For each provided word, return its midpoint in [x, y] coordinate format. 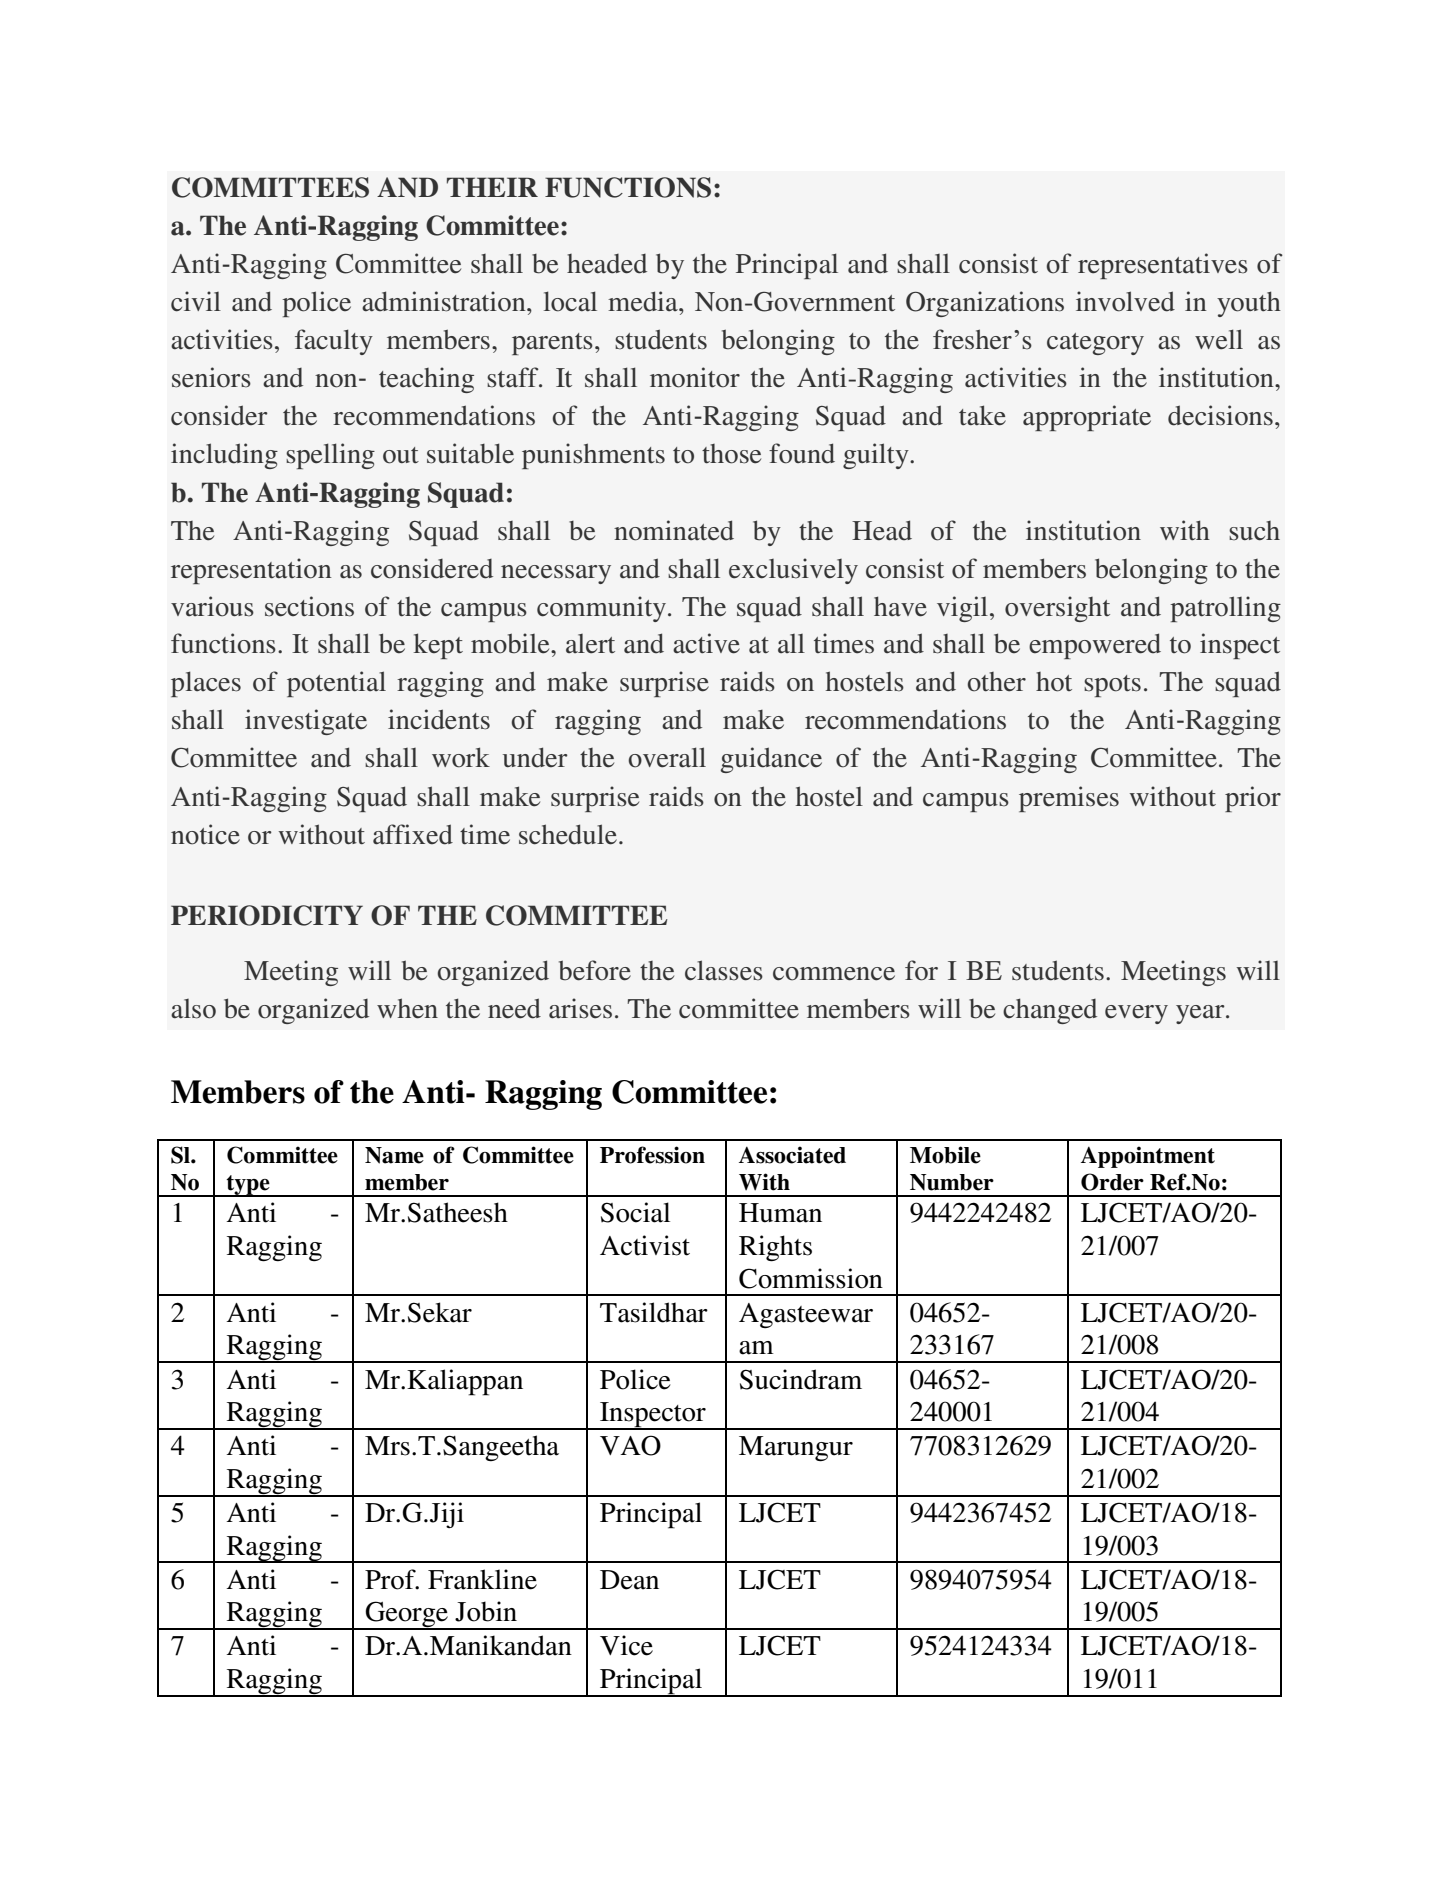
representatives [1163, 266]
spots [1112, 686]
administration [445, 301]
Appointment [1148, 1157]
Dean [629, 1580]
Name [394, 1155]
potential [336, 684]
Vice [626, 1645]
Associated [792, 1155]
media [644, 301]
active [706, 643]
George [406, 1615]
